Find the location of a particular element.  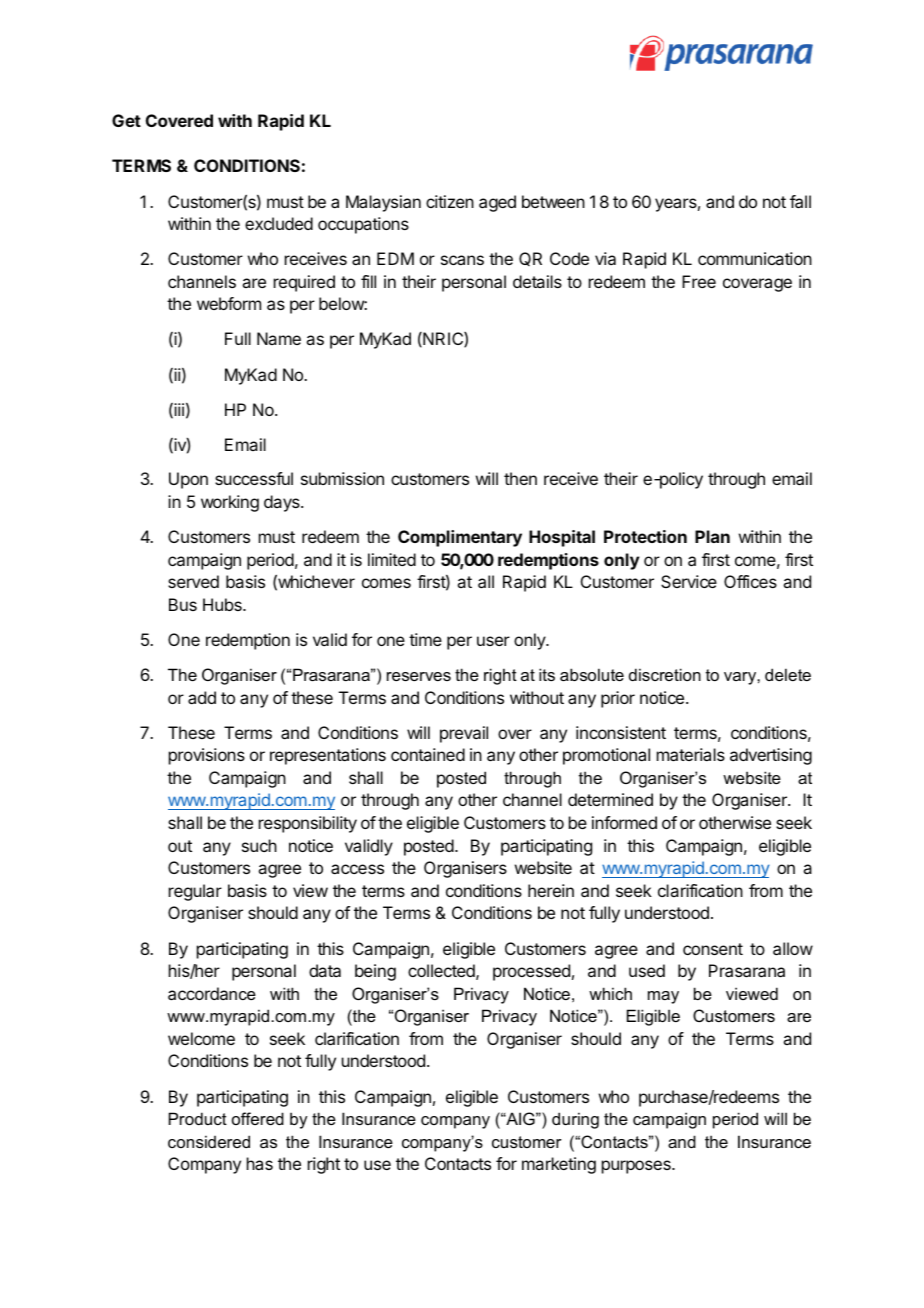

Get is located at coordinates (126, 120).
